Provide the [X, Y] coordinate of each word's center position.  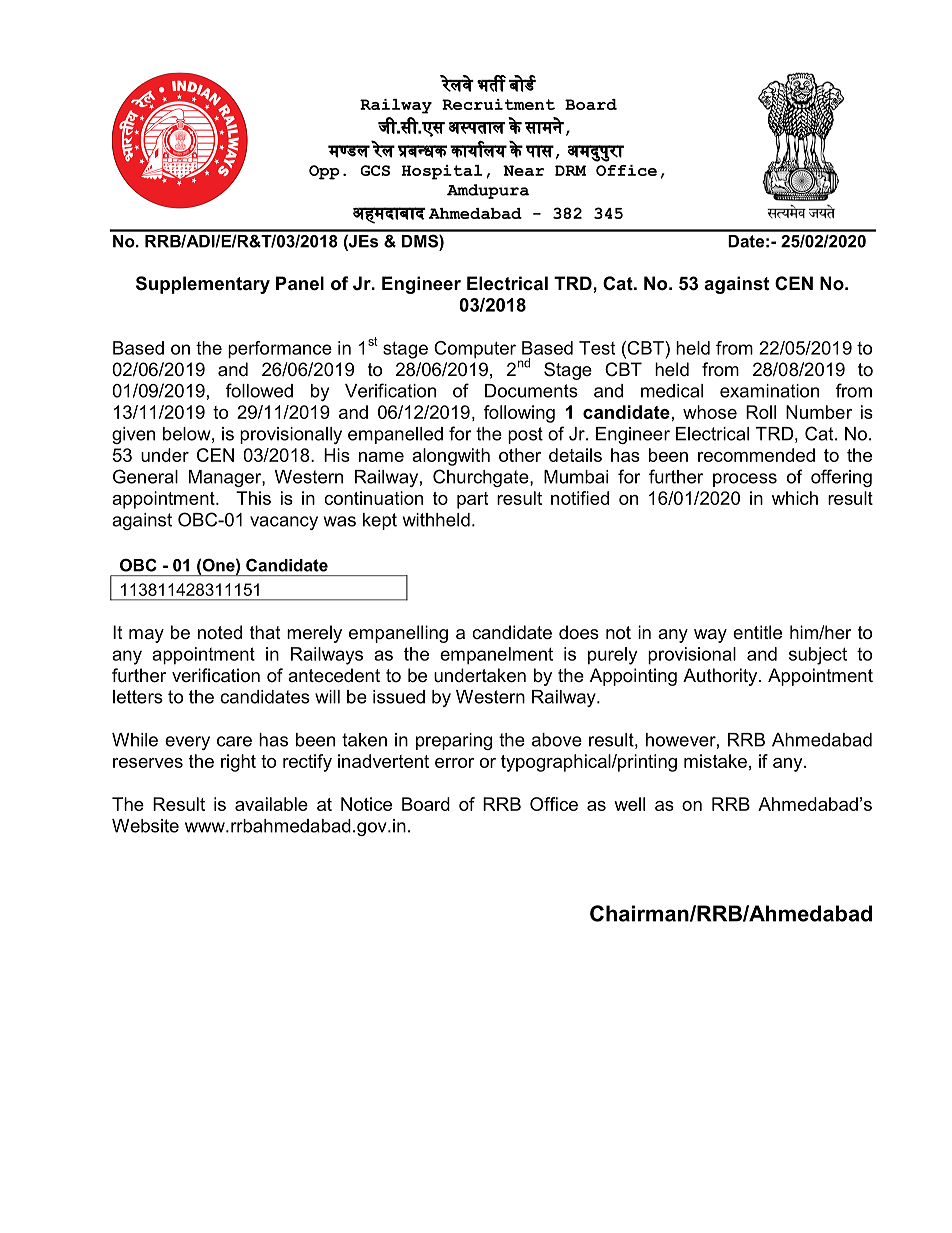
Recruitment [498, 104]
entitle [757, 632]
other [520, 455]
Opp [324, 172]
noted [220, 632]
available [271, 804]
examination [769, 391]
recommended [756, 455]
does [579, 632]
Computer [475, 350]
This [253, 498]
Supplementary [203, 285]
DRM [570, 170]
